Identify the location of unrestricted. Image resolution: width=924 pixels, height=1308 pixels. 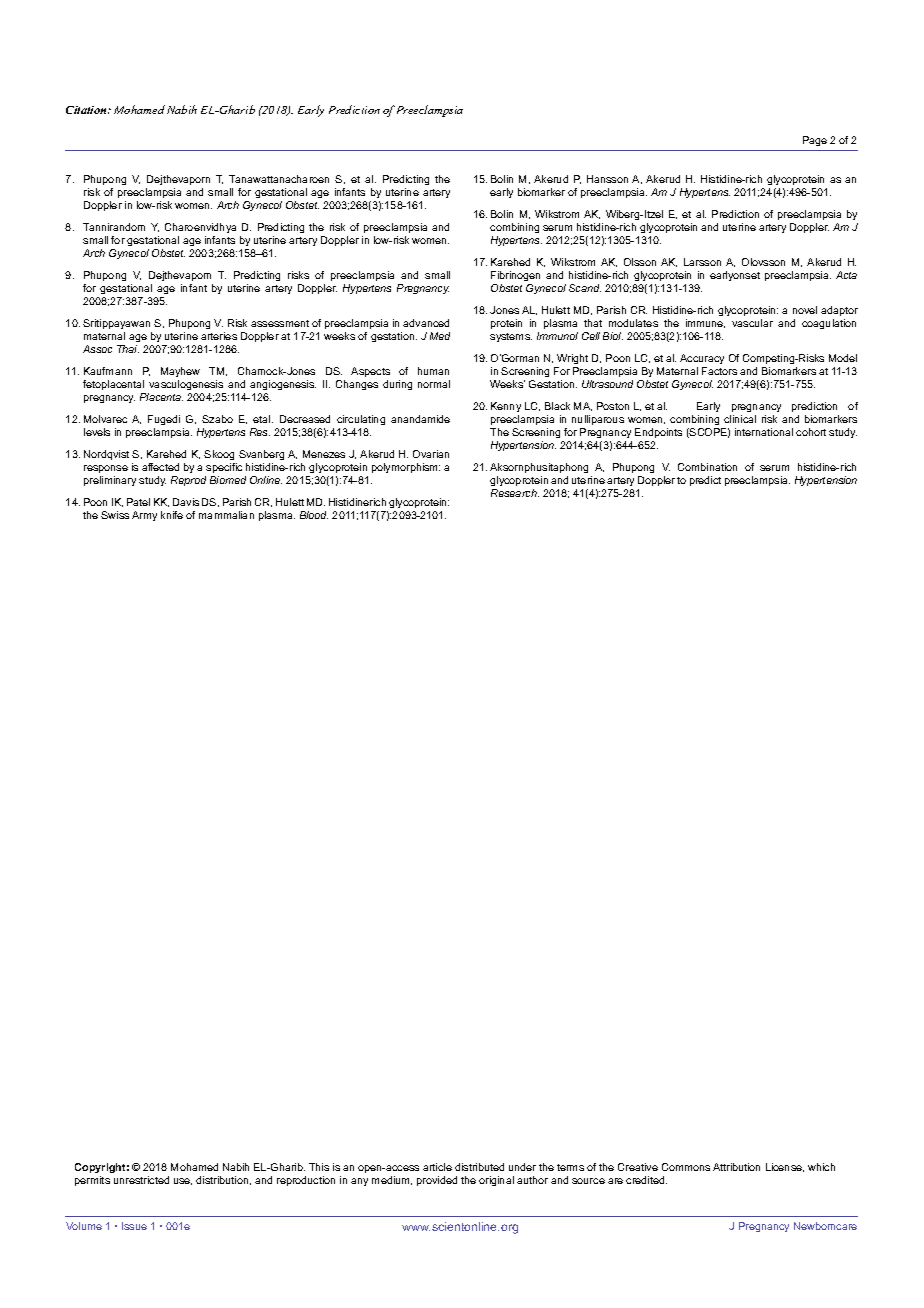
(141, 1180).
